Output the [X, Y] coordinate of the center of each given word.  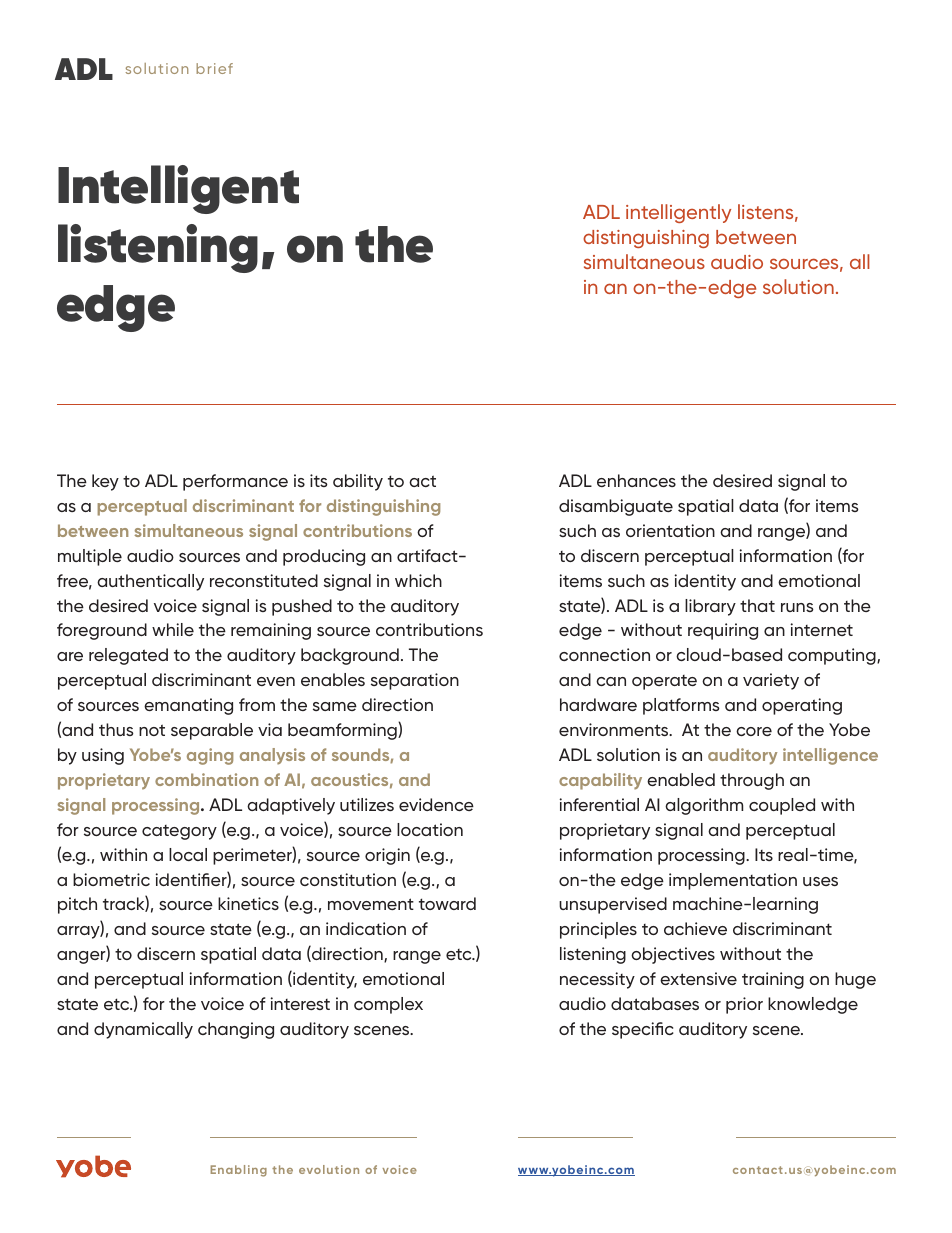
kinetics [248, 903]
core [754, 731]
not [152, 730]
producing [324, 557]
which [418, 580]
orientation [670, 530]
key [105, 482]
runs [797, 607]
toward [447, 903]
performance [235, 482]
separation [415, 681]
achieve [695, 928]
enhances [636, 480]
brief [214, 68]
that [757, 605]
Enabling [238, 1171]
